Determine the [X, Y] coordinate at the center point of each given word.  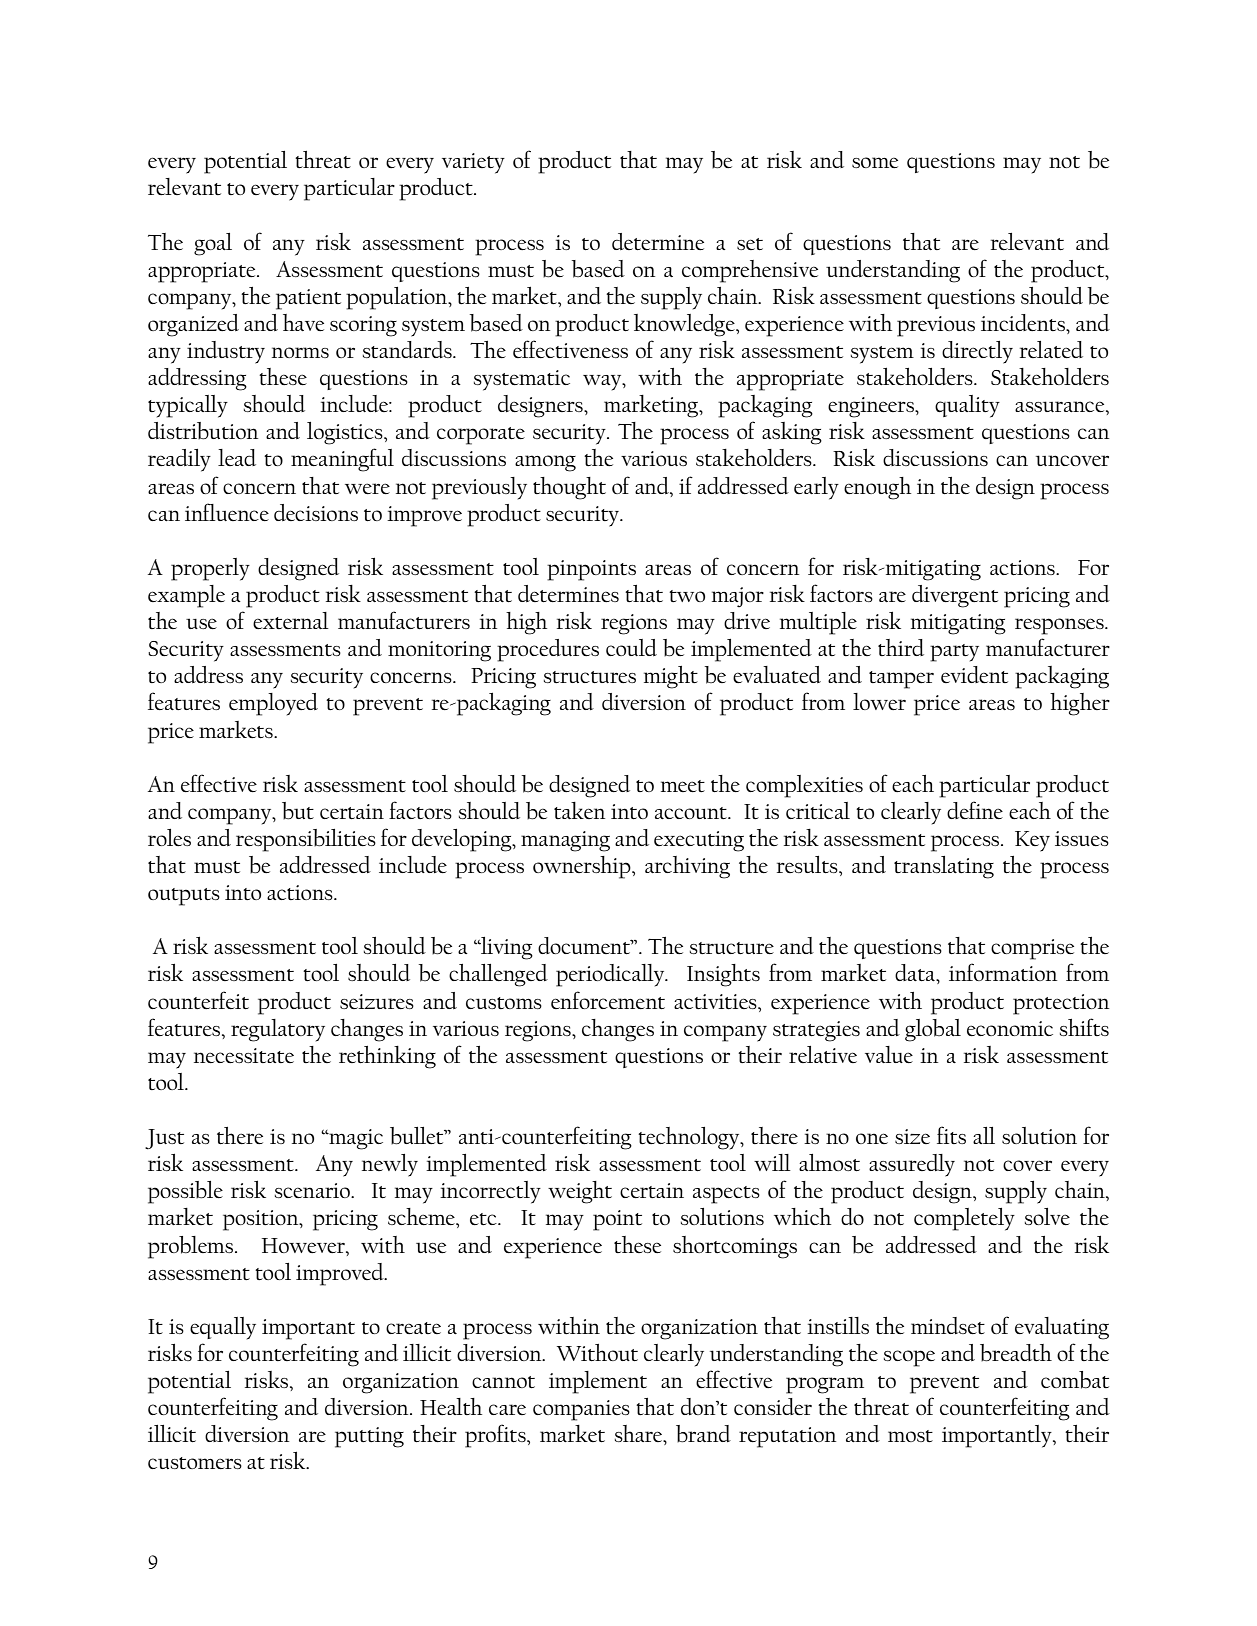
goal [213, 244]
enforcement [608, 1000]
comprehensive [750, 271]
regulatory [278, 1030]
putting [369, 1437]
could [631, 647]
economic [1010, 1028]
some [875, 162]
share [640, 1435]
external [291, 620]
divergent [955, 596]
